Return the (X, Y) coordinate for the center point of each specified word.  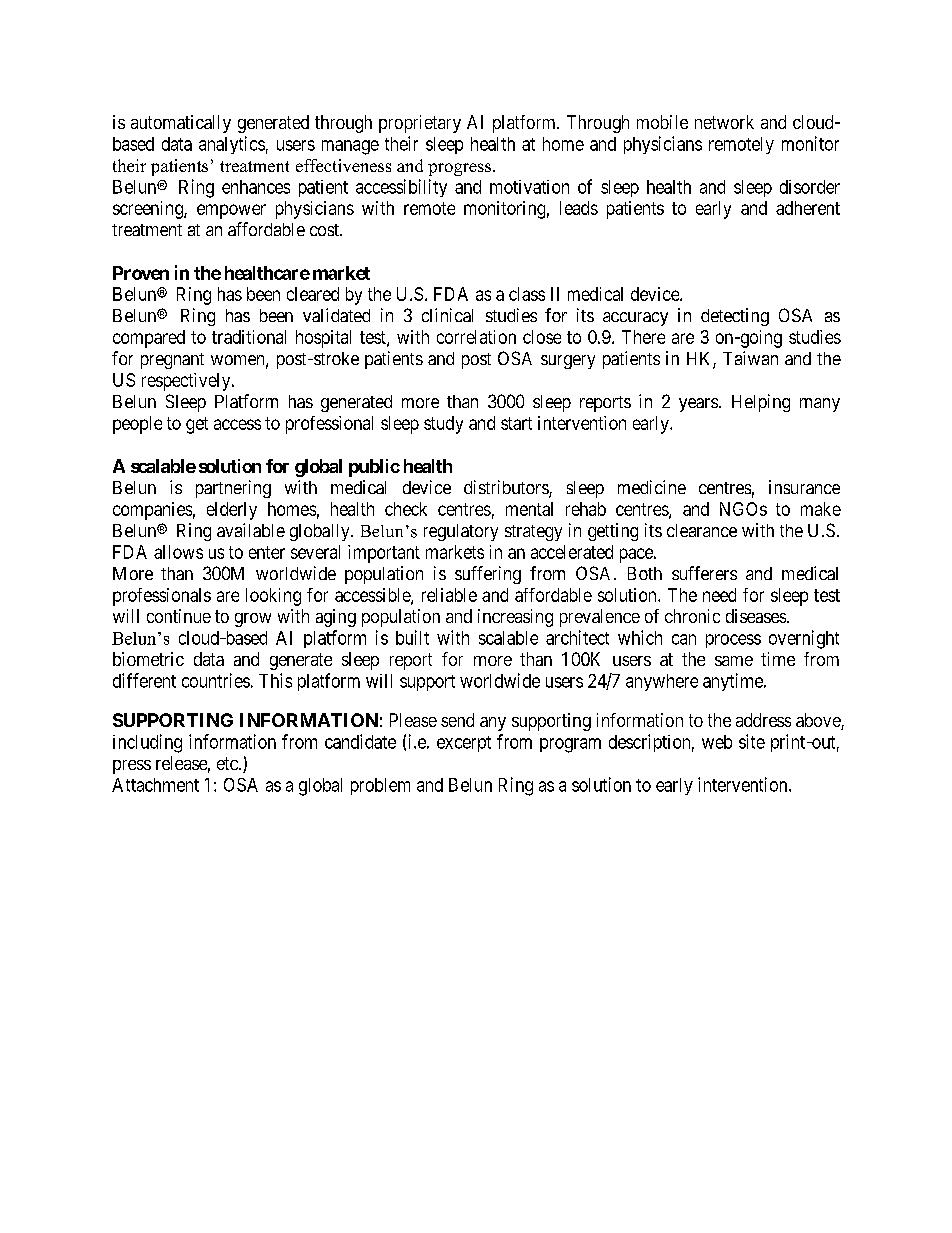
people (137, 425)
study (443, 425)
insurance (804, 487)
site (752, 741)
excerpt (464, 744)
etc (228, 763)
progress (461, 169)
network (724, 122)
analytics (232, 145)
